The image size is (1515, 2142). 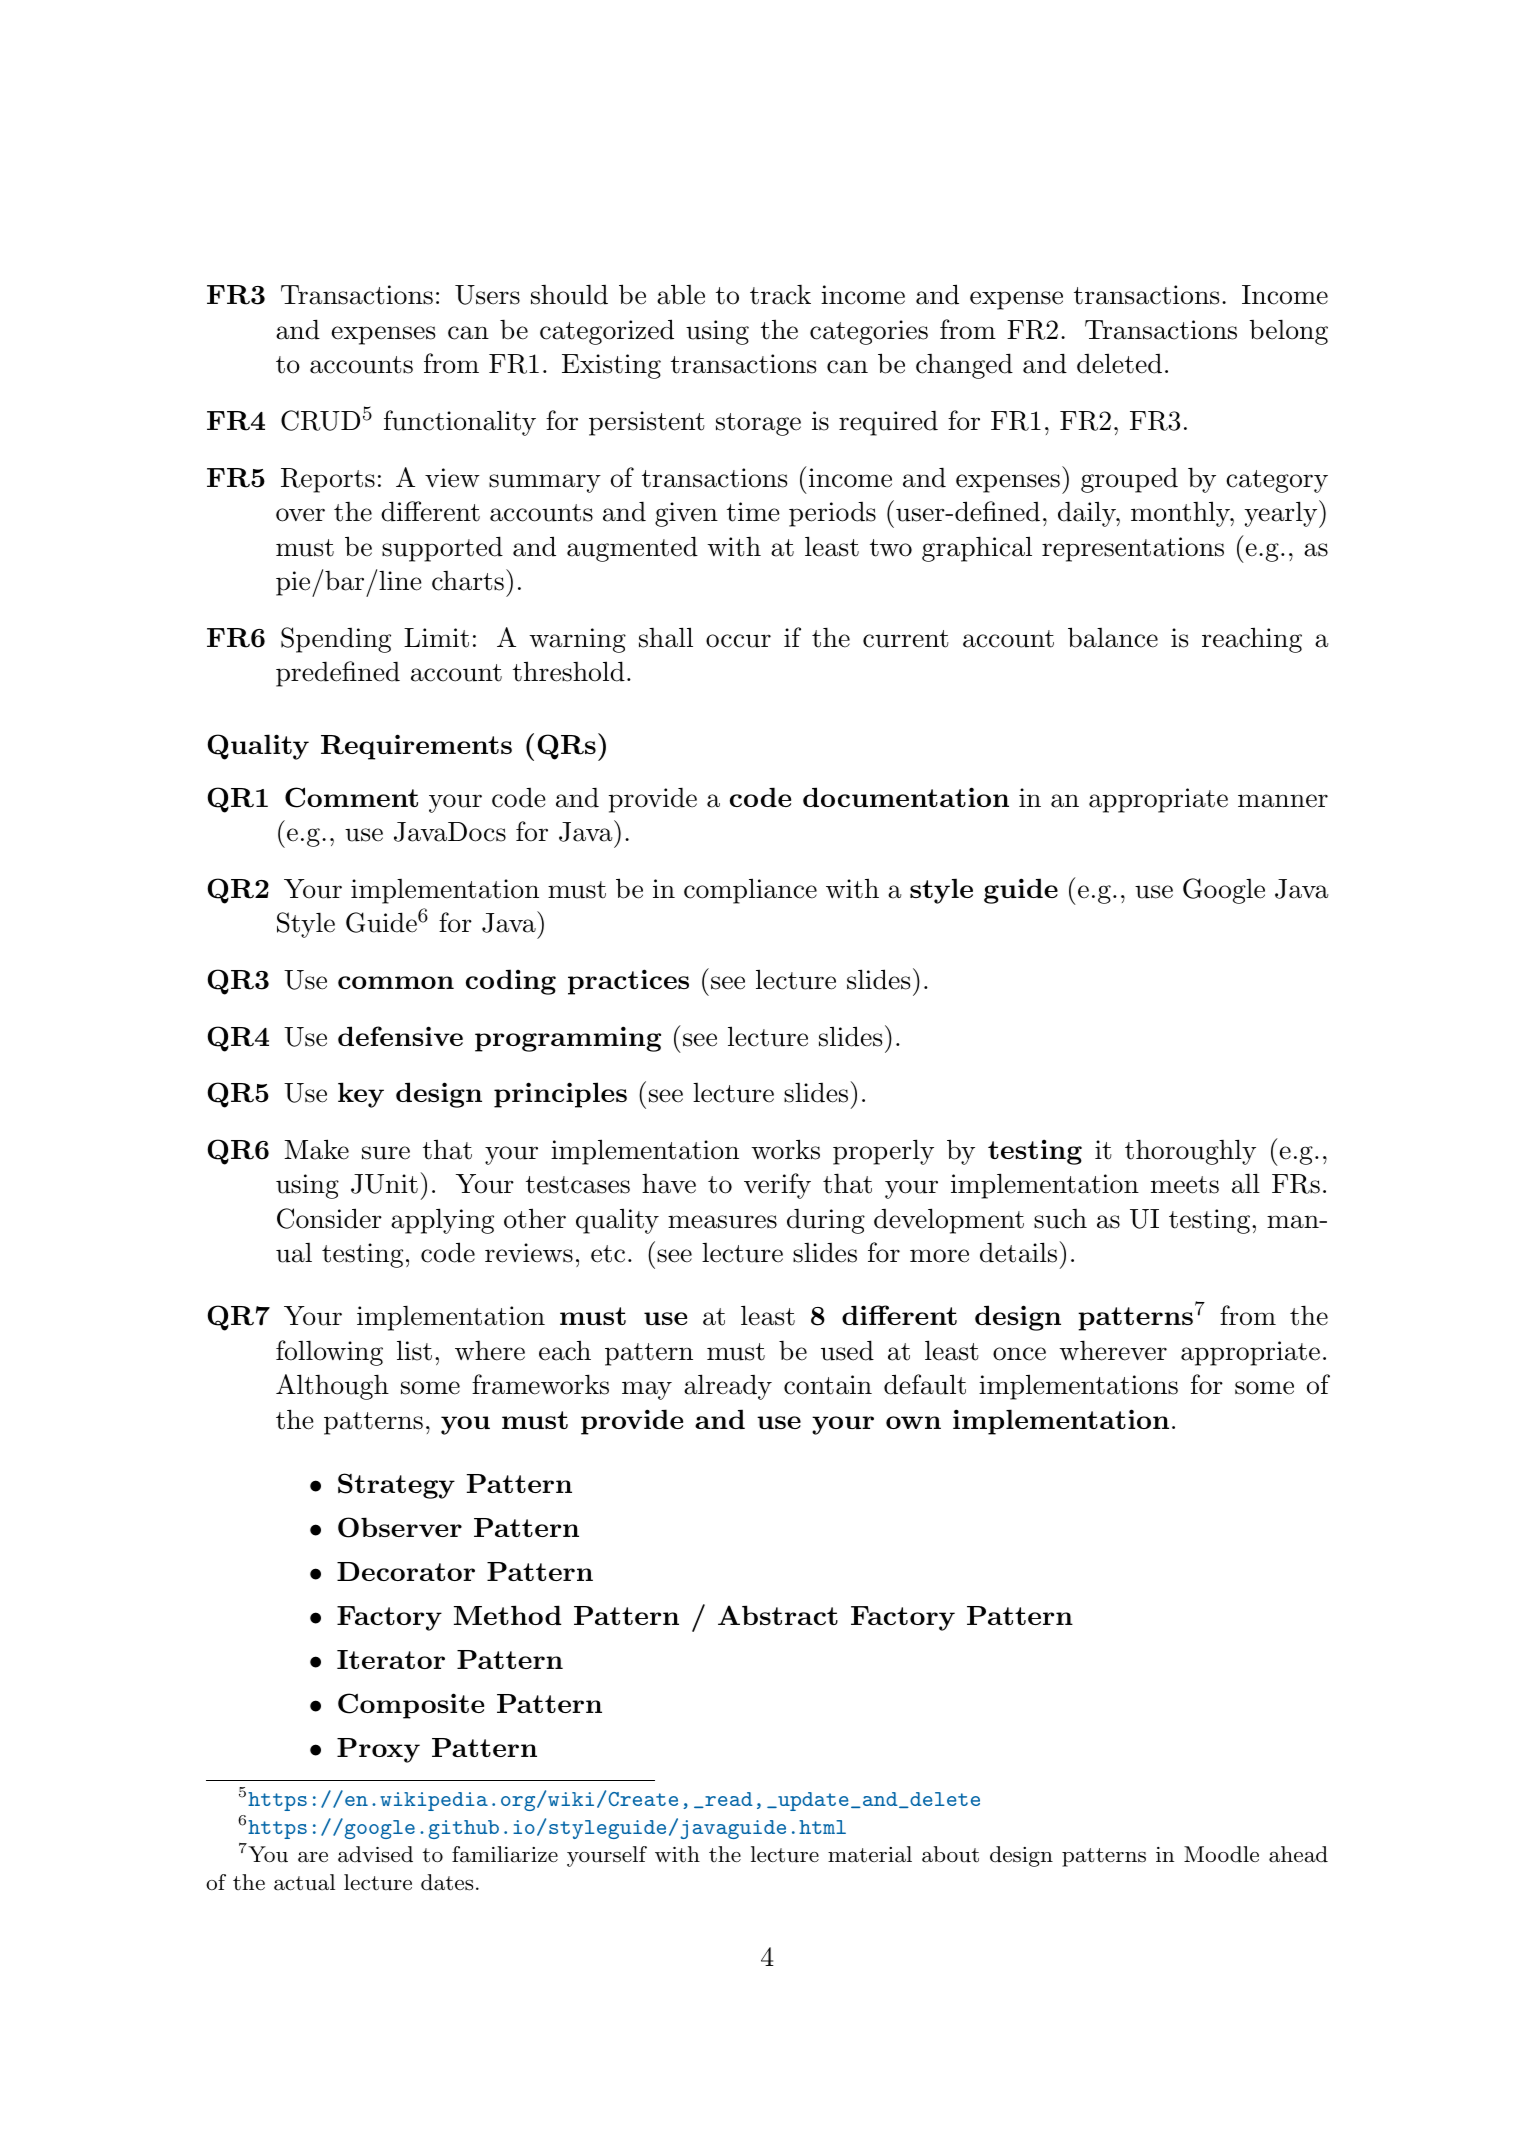 What do you see at coordinates (361, 1095) in the screenshot?
I see `key` at bounding box center [361, 1095].
